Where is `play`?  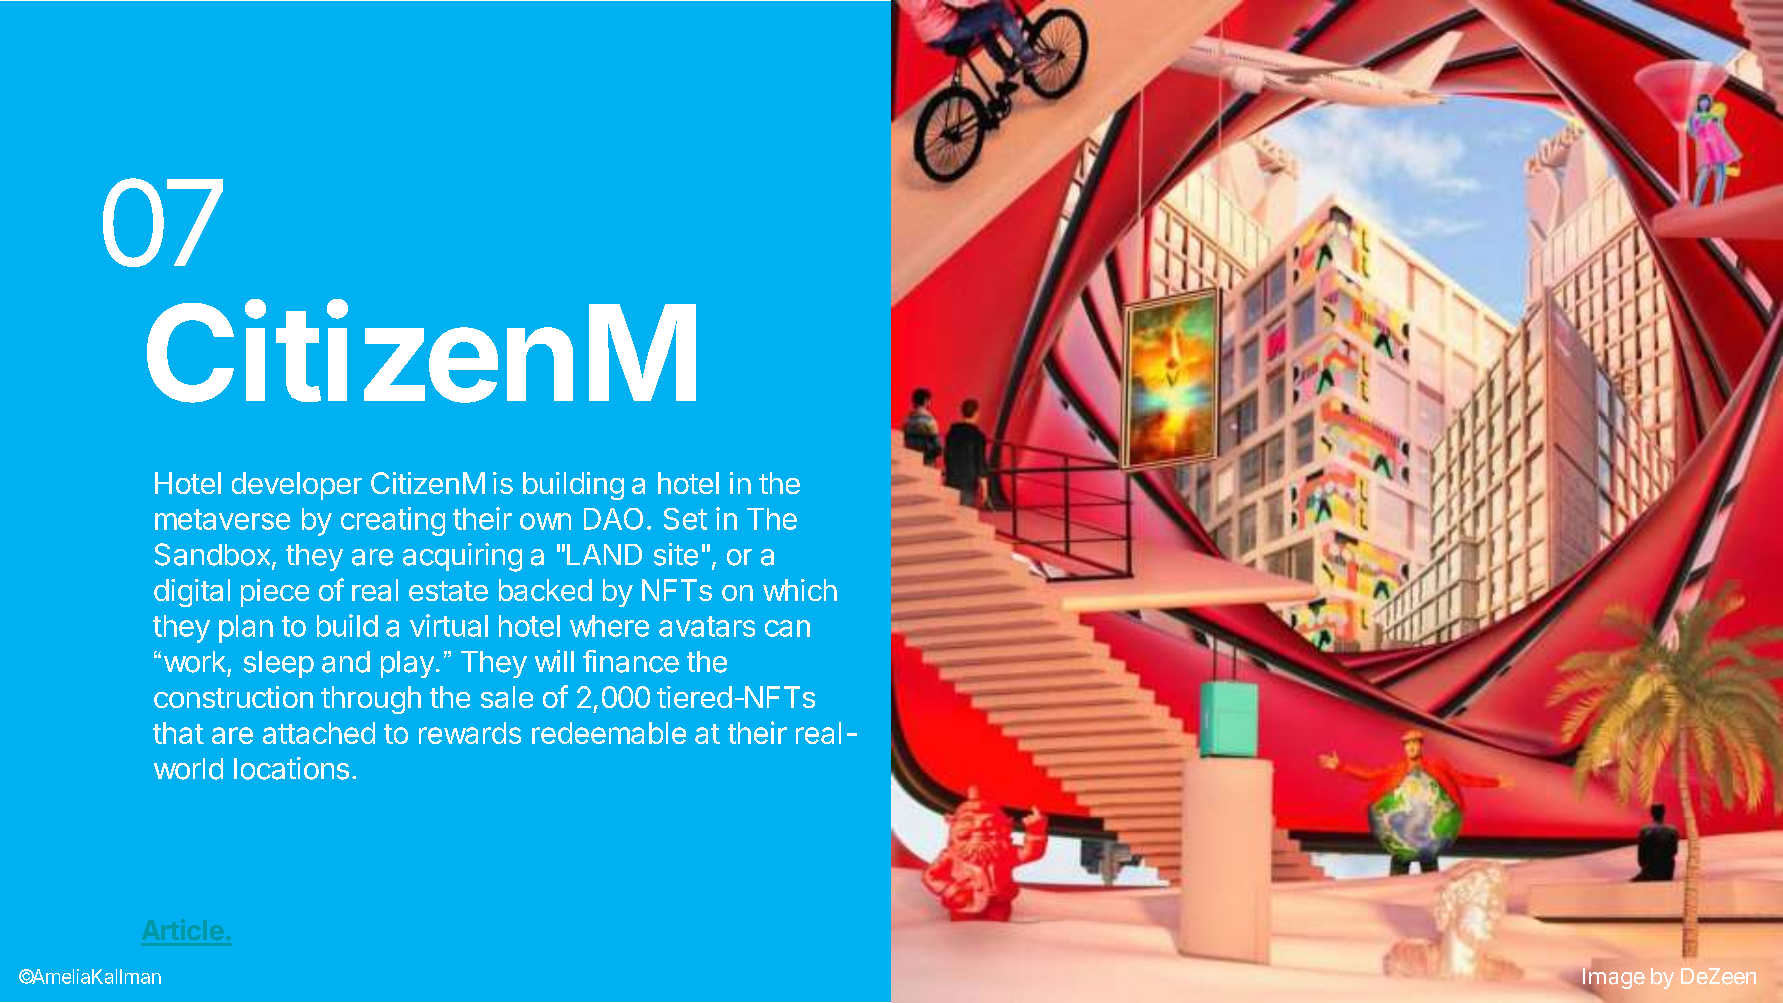 play is located at coordinates (407, 664).
